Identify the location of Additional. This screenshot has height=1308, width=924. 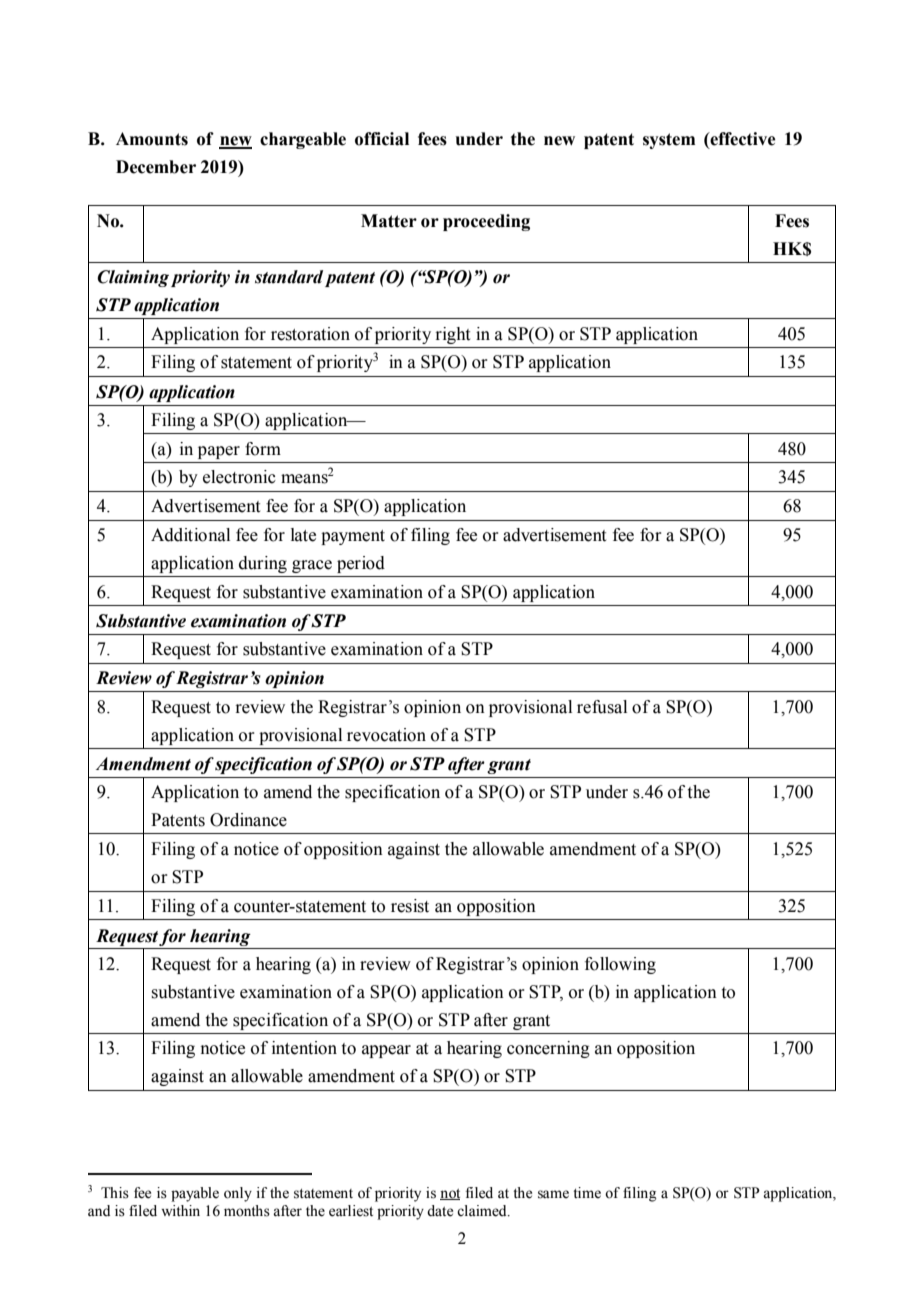
(190, 535).
